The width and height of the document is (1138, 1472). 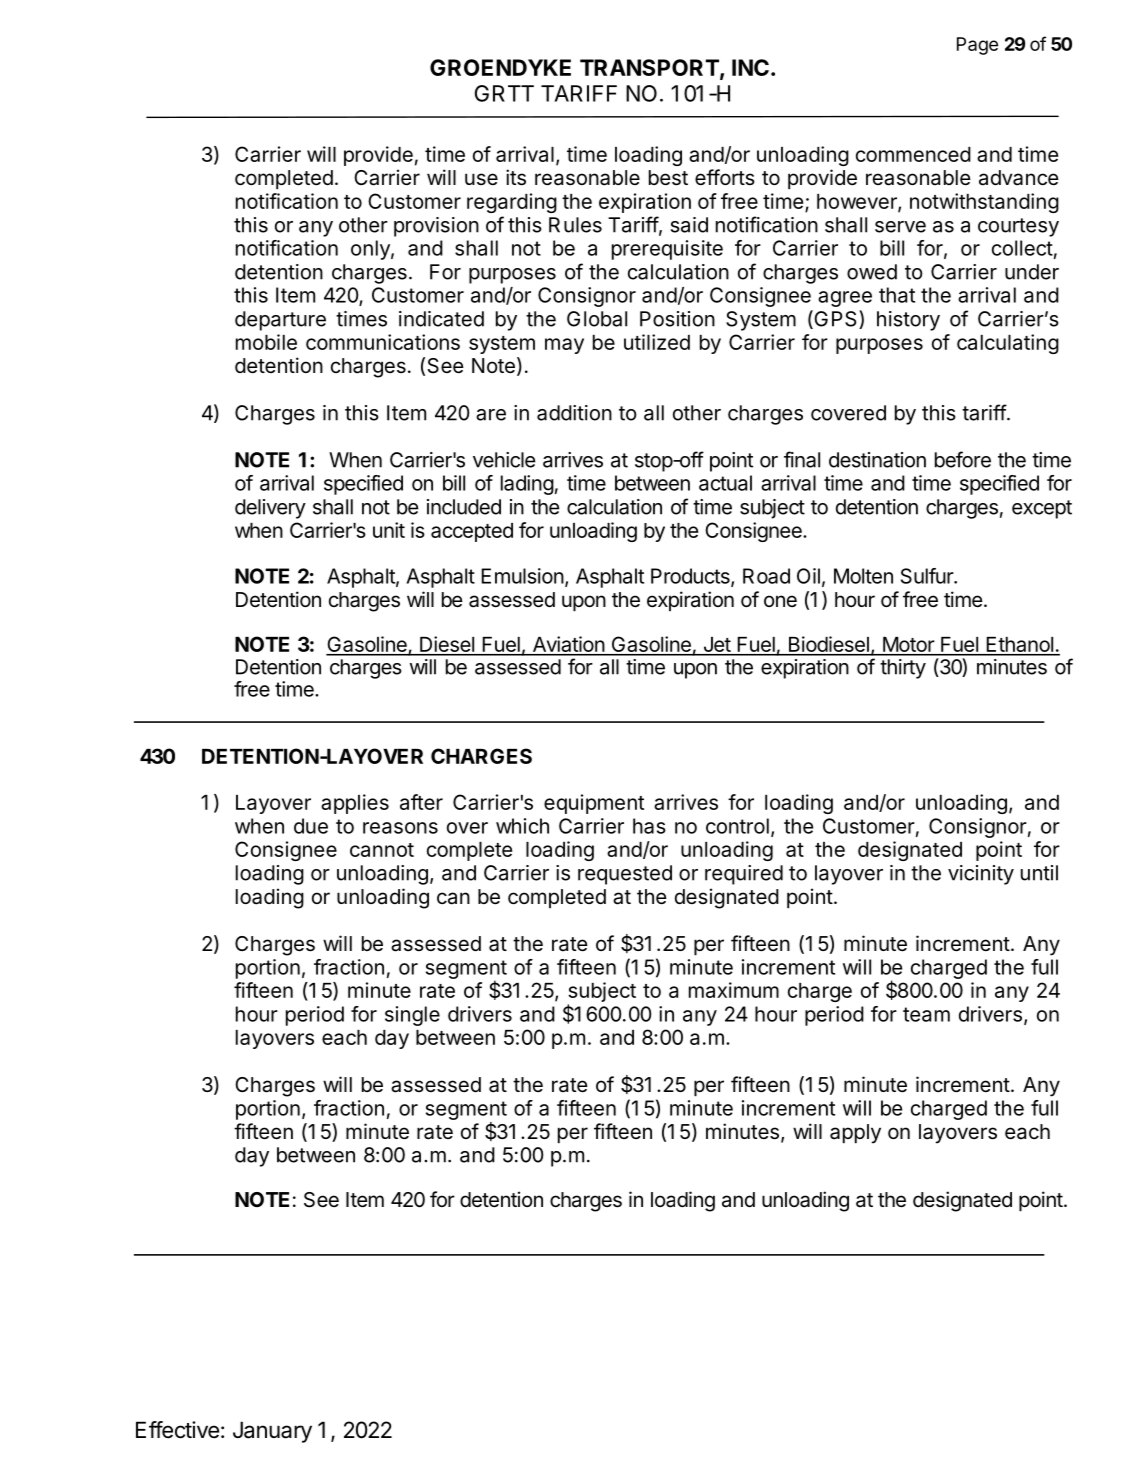 I want to click on lading, so click(x=527, y=485).
